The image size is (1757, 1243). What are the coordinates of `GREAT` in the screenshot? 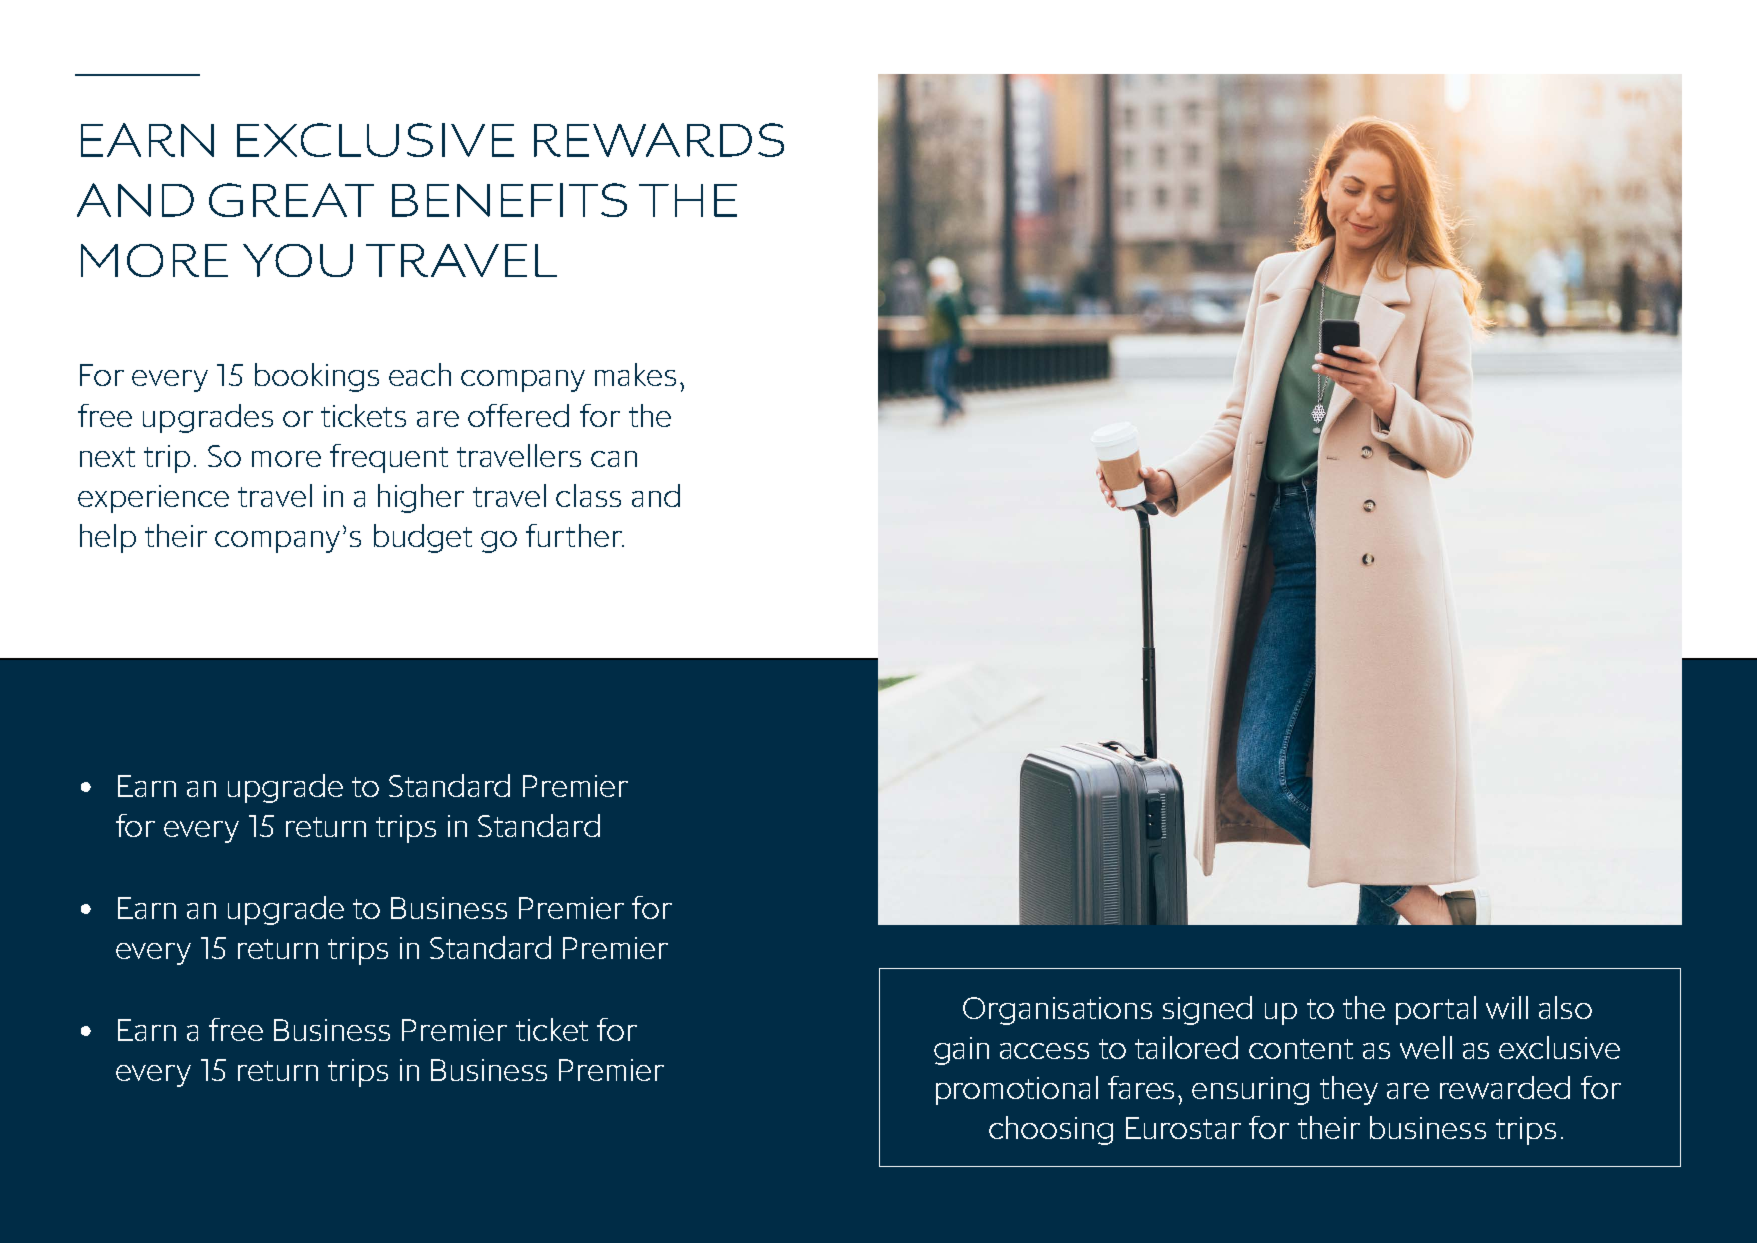 It's located at (291, 200).
